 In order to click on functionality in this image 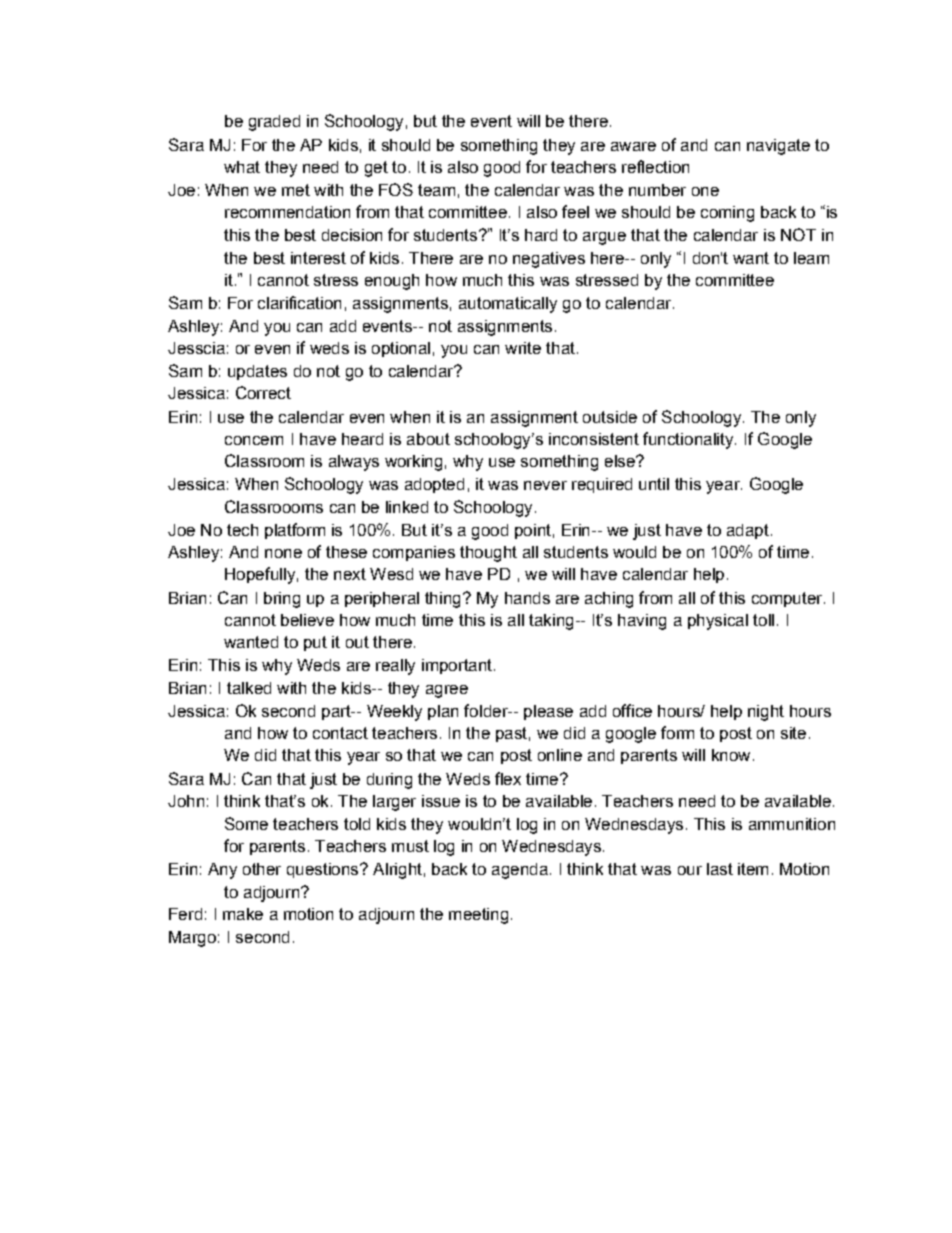, I will do `click(689, 440)`.
